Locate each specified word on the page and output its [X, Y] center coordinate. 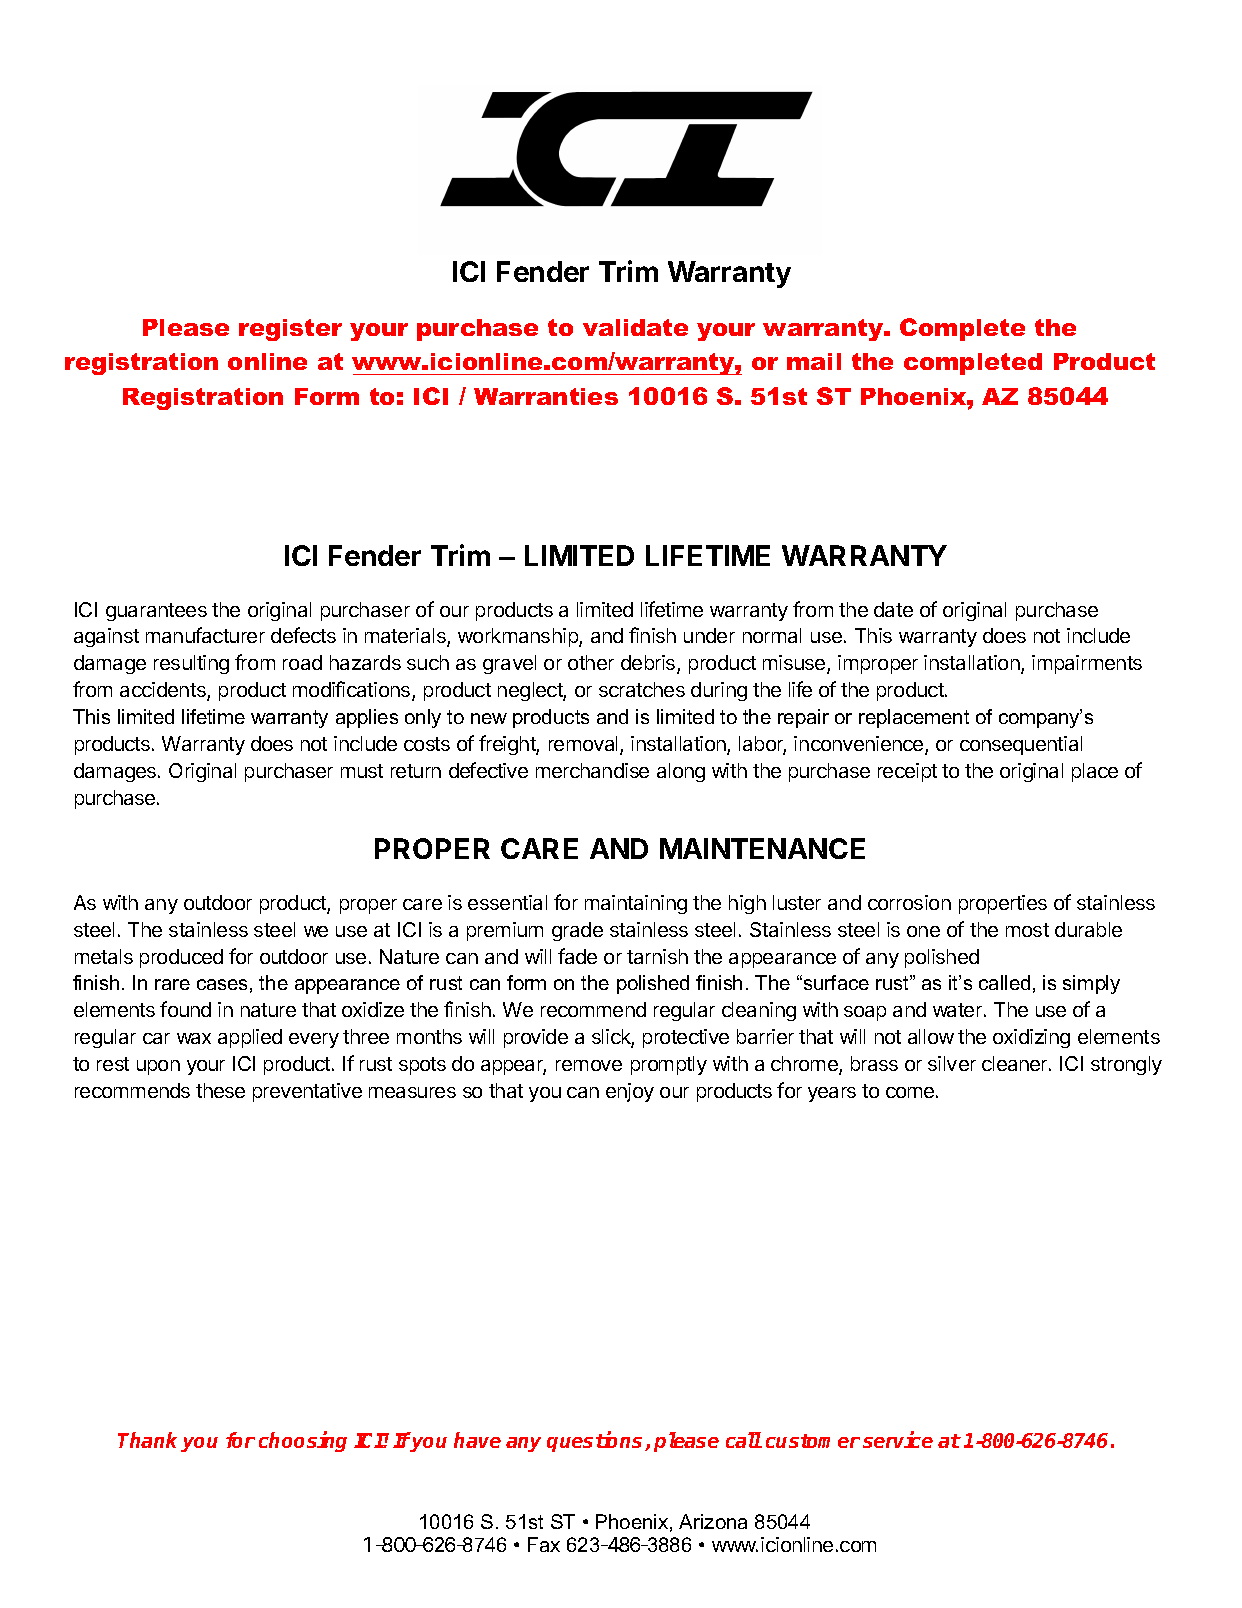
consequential [1021, 745]
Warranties [546, 396]
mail [814, 361]
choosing [303, 1441]
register [290, 330]
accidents [164, 691]
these [220, 1090]
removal [583, 743]
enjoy [630, 1092]
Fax [544, 1544]
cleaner [1016, 1063]
